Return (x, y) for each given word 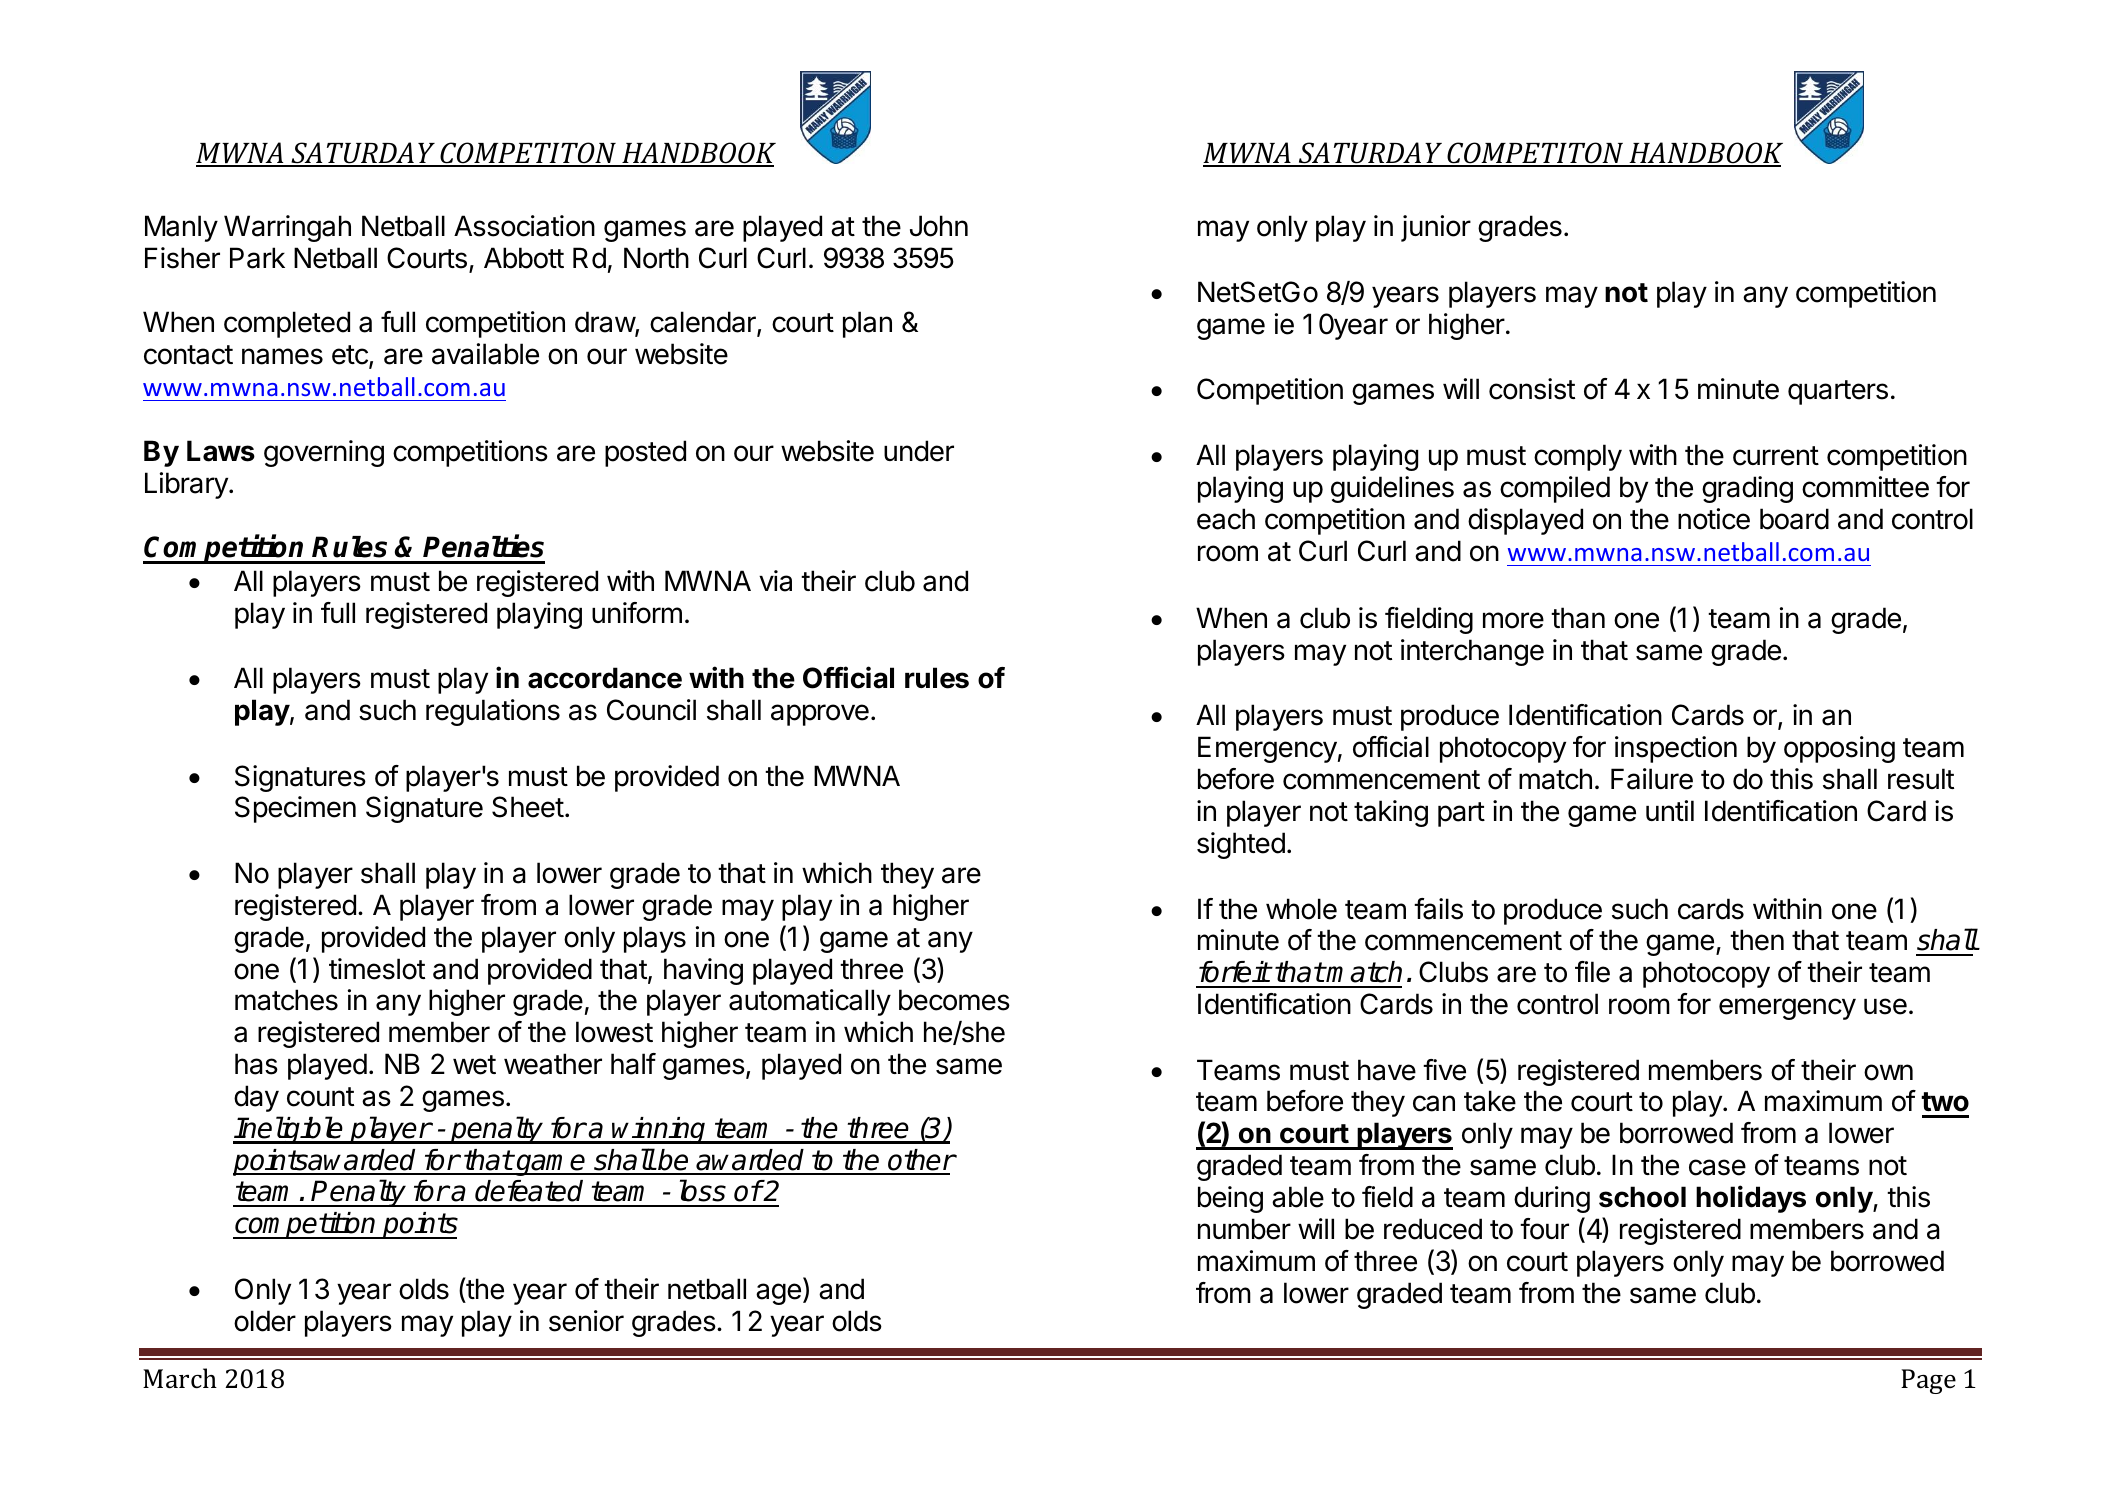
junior (1436, 228)
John (939, 226)
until (1670, 810)
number (1244, 1229)
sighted (1241, 845)
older (265, 1321)
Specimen (295, 809)
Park (257, 258)
